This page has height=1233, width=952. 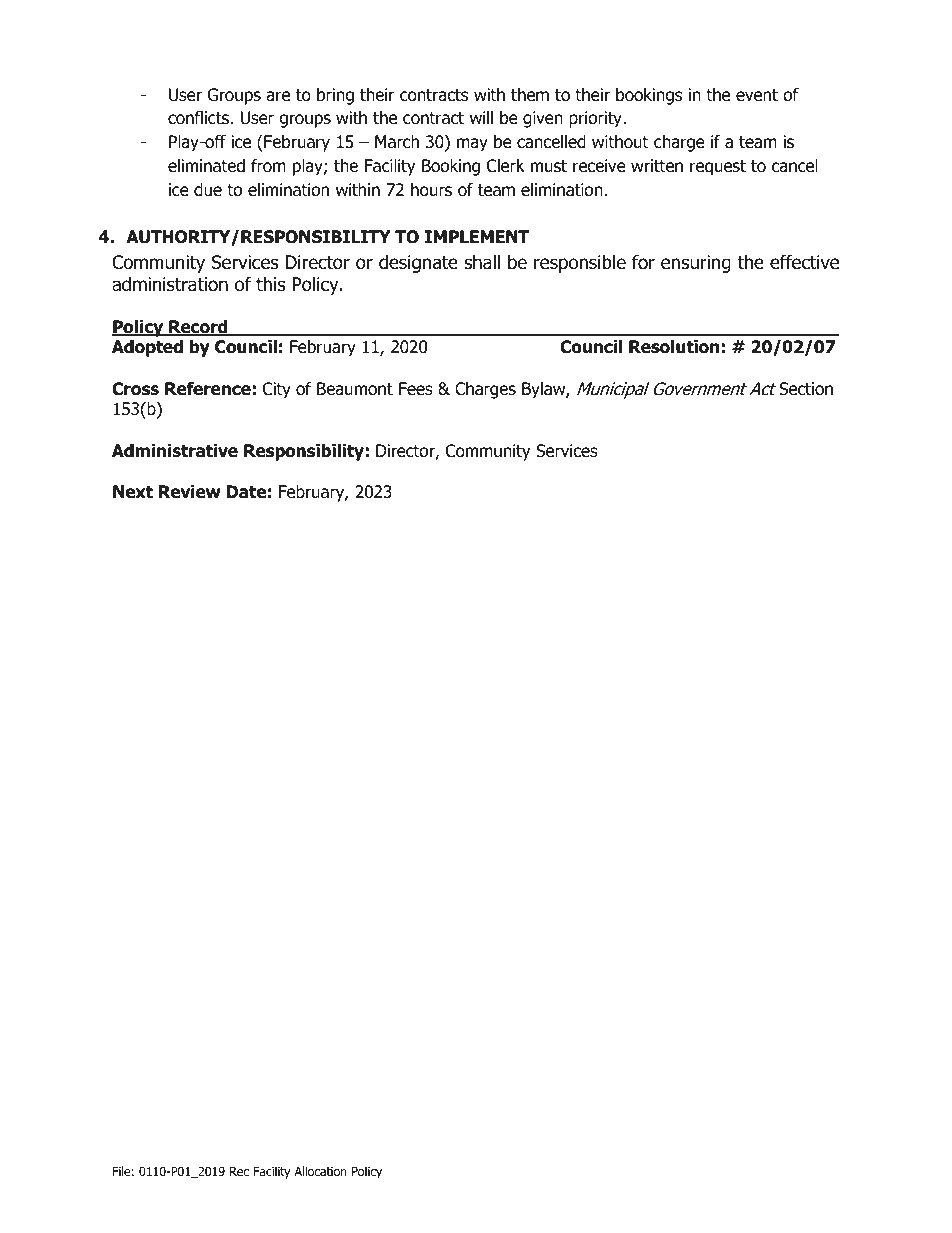 I want to click on Administrative, so click(x=175, y=451).
